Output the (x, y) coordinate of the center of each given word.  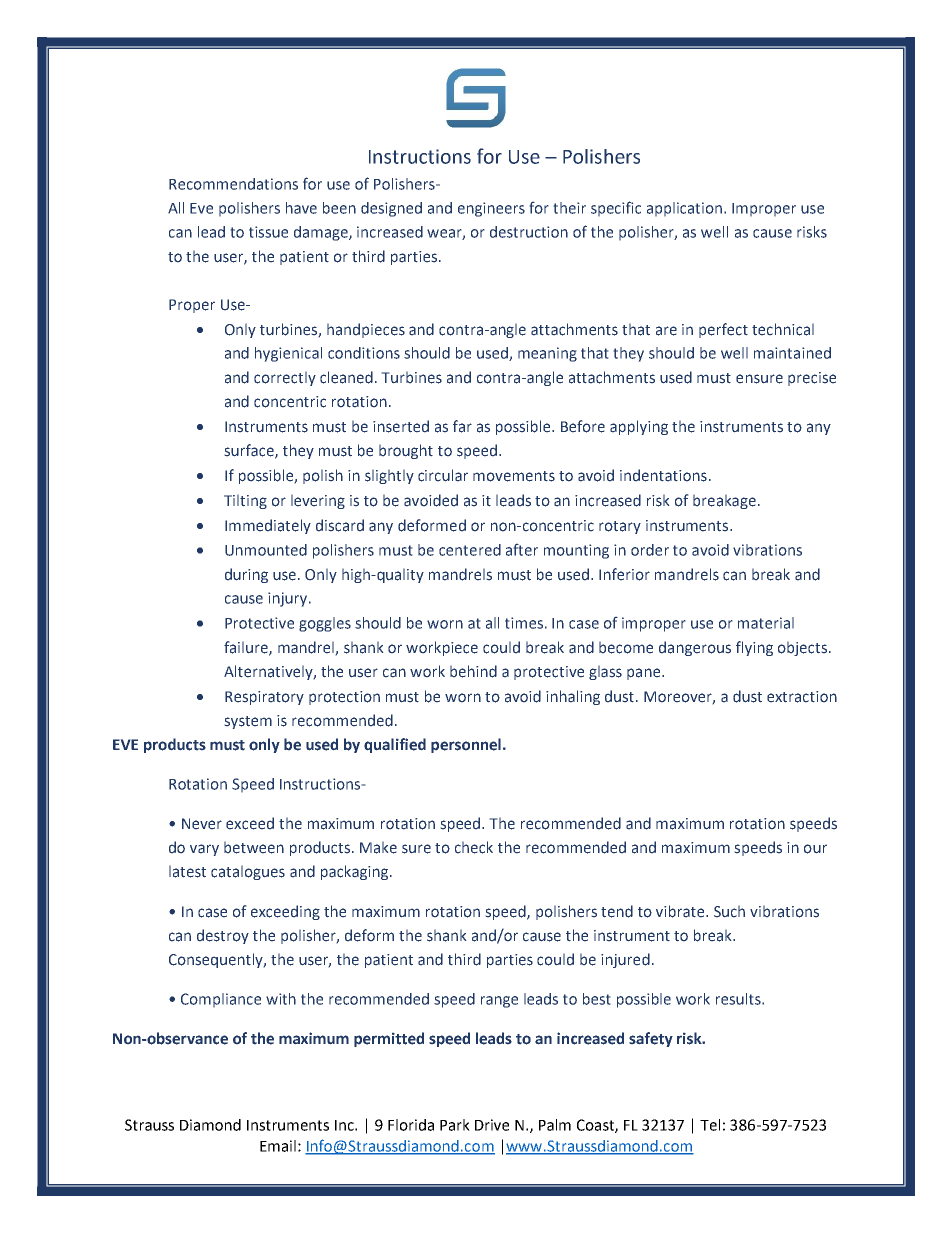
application (686, 209)
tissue (268, 232)
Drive (492, 1125)
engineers (491, 209)
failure (247, 648)
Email (278, 1146)
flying (754, 648)
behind (473, 671)
